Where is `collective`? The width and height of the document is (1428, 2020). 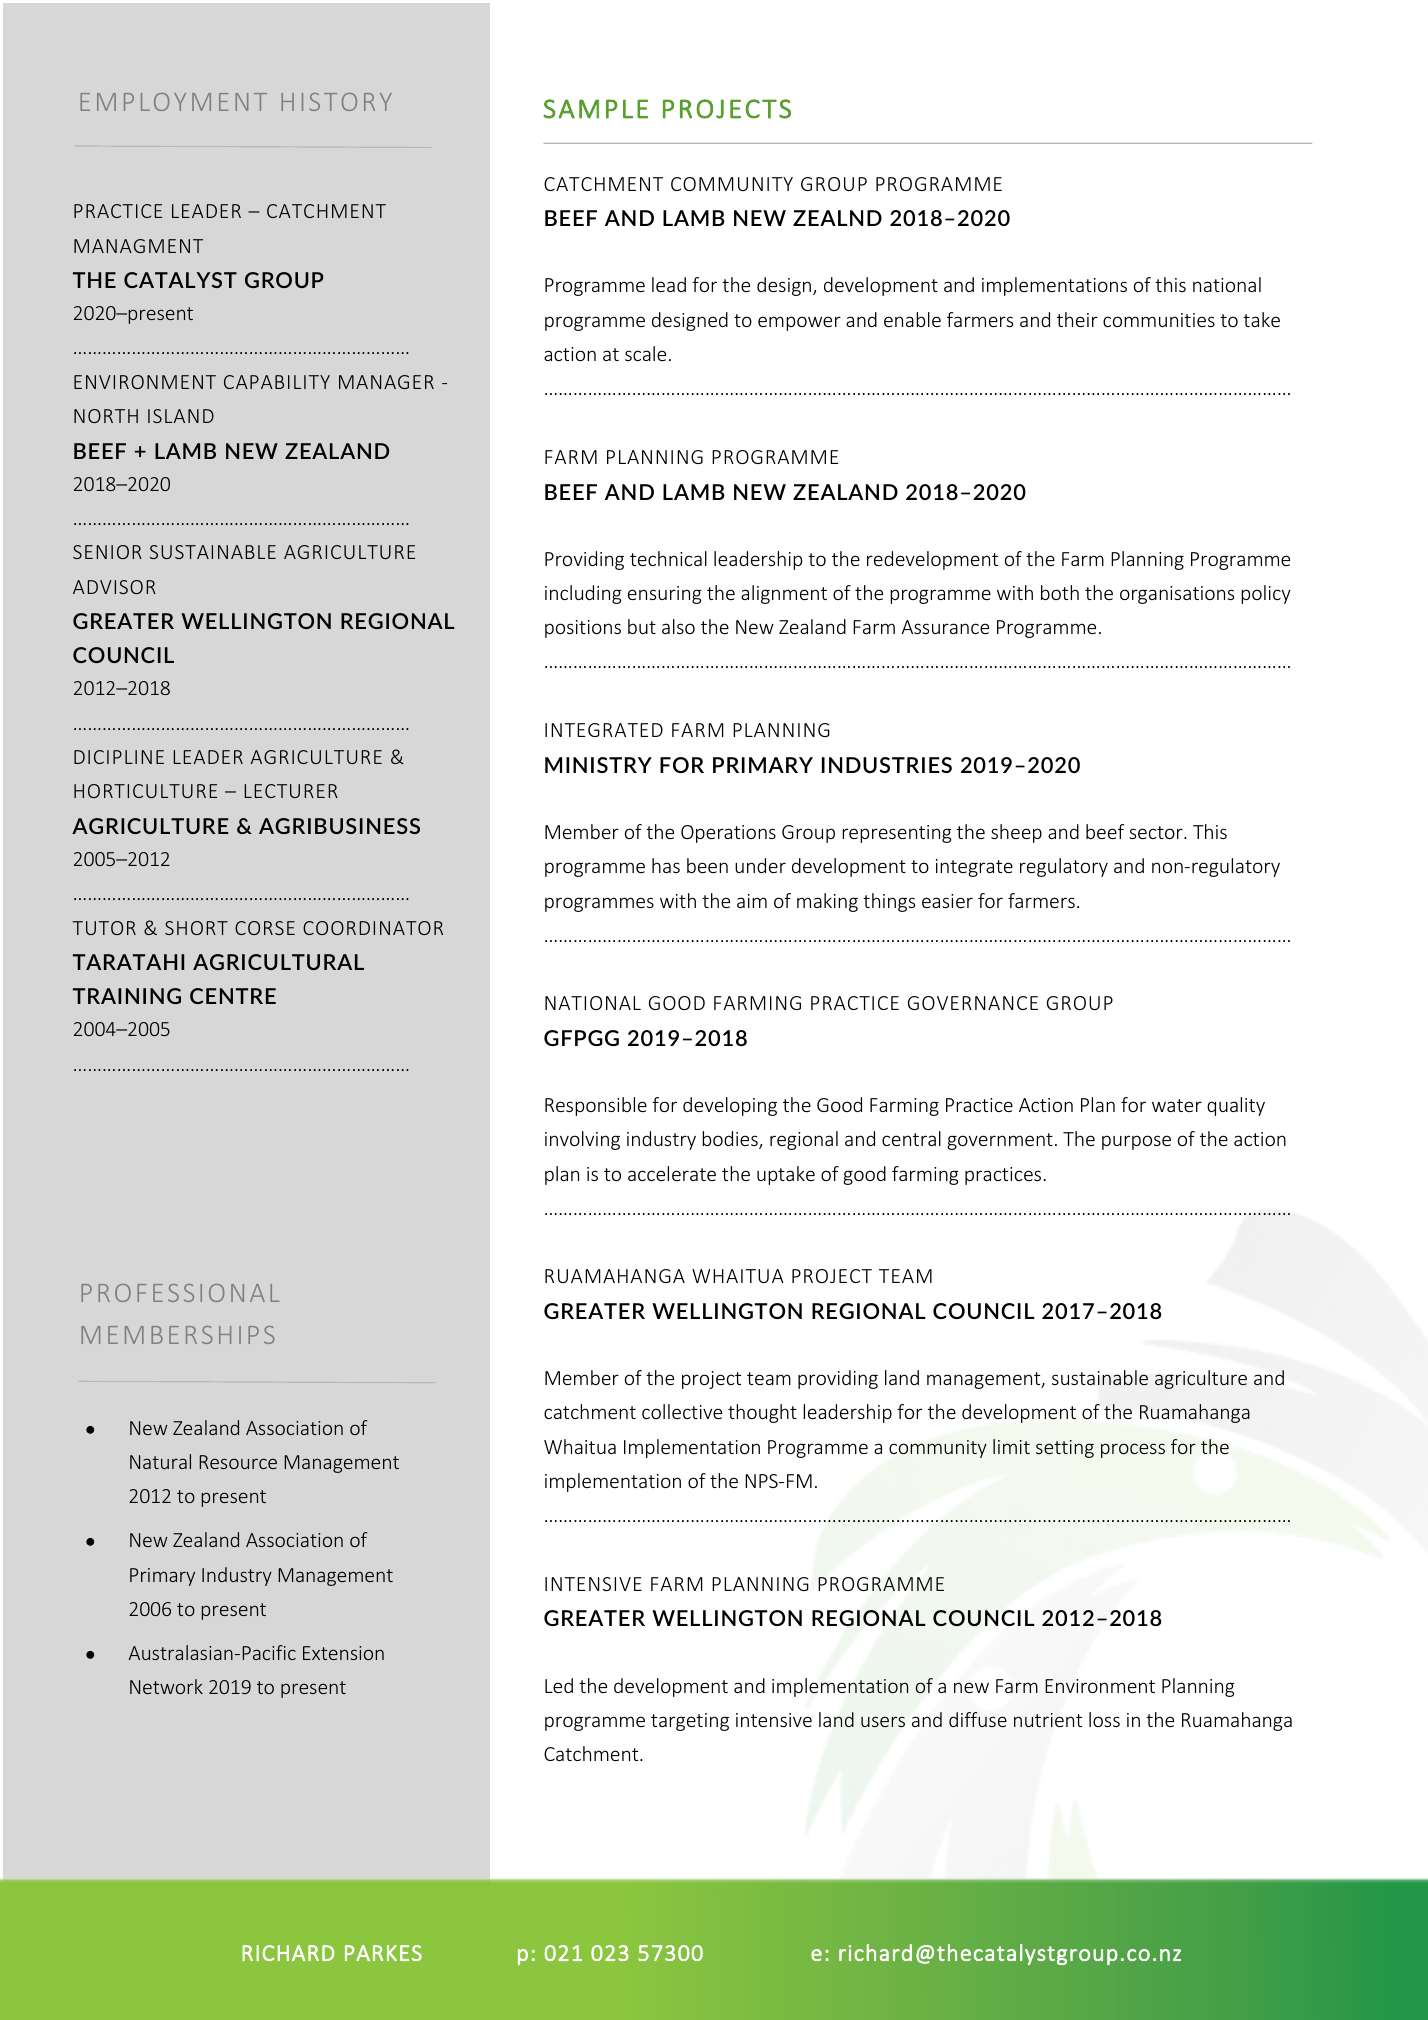 collective is located at coordinates (682, 1411).
